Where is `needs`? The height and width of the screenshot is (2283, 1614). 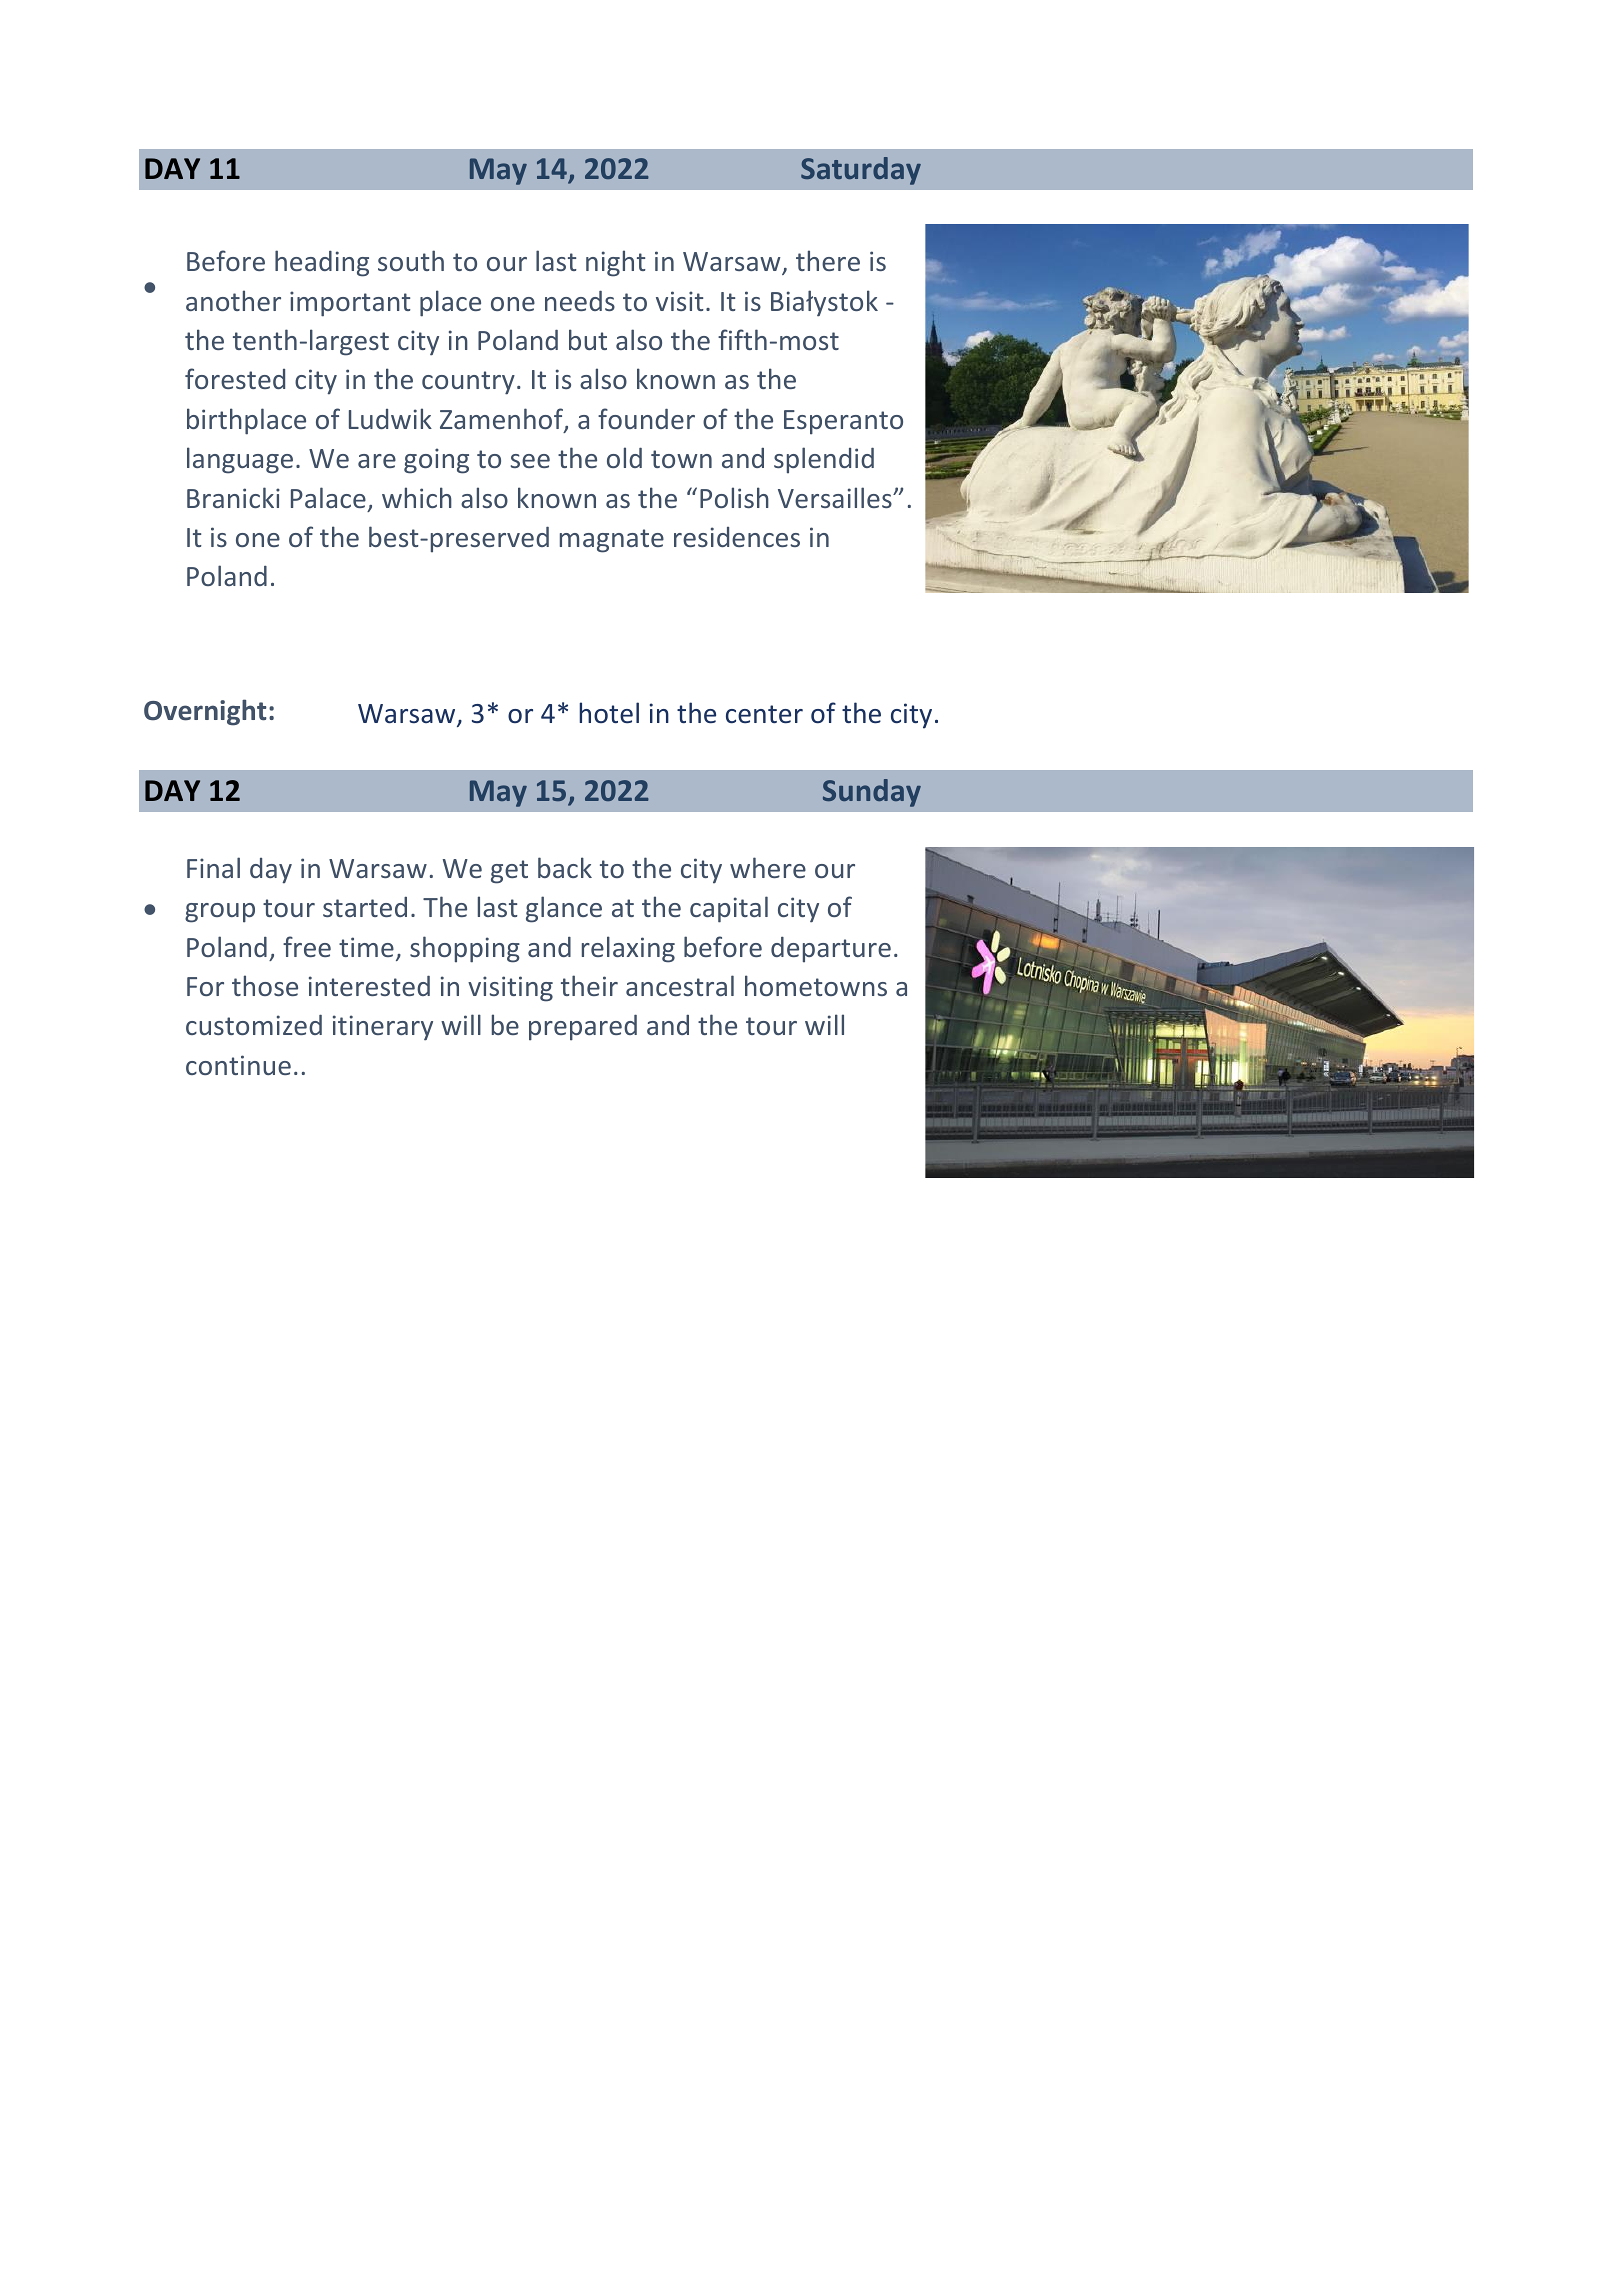 needs is located at coordinates (580, 301).
